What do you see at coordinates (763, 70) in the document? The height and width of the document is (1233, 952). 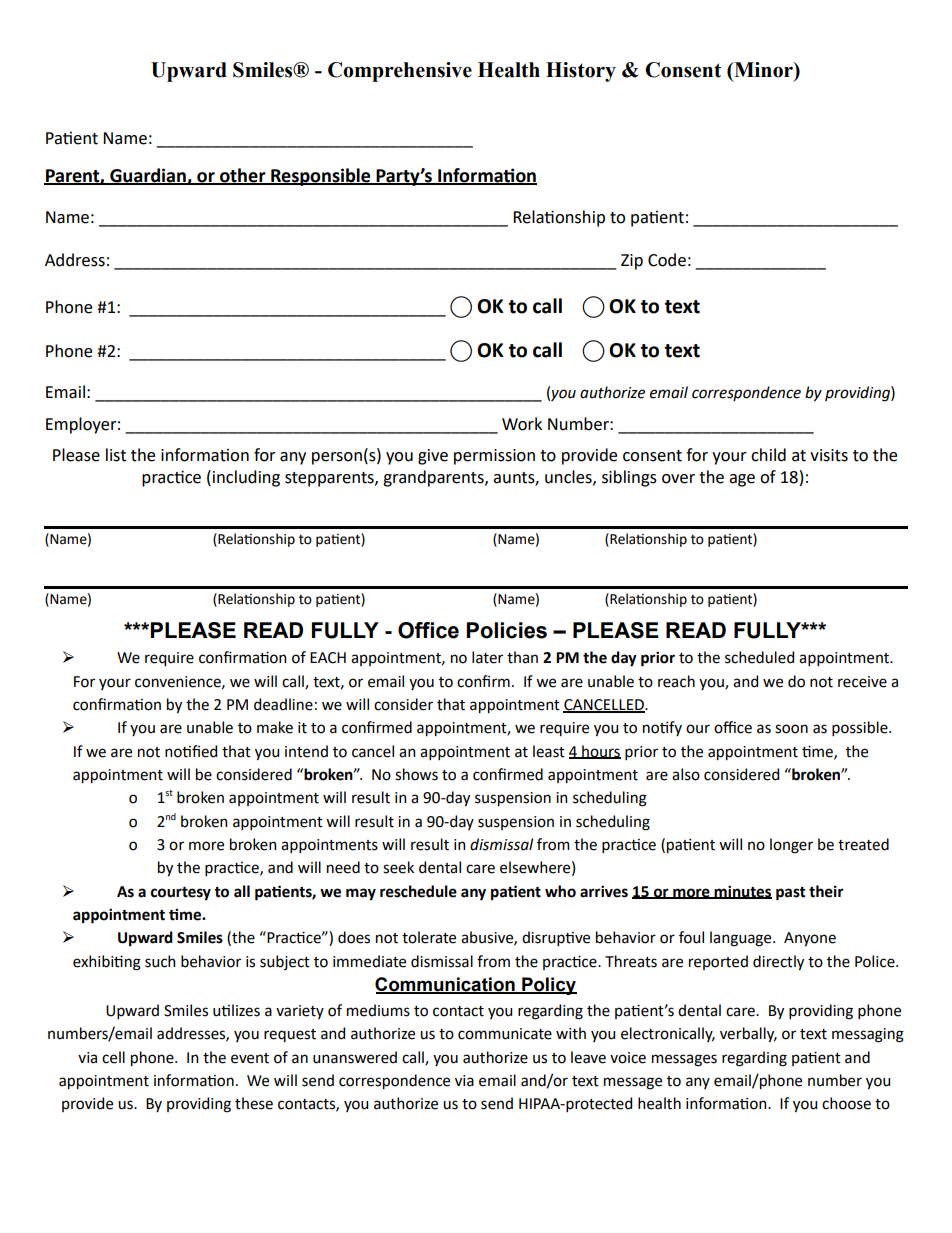 I see `Minor` at bounding box center [763, 70].
